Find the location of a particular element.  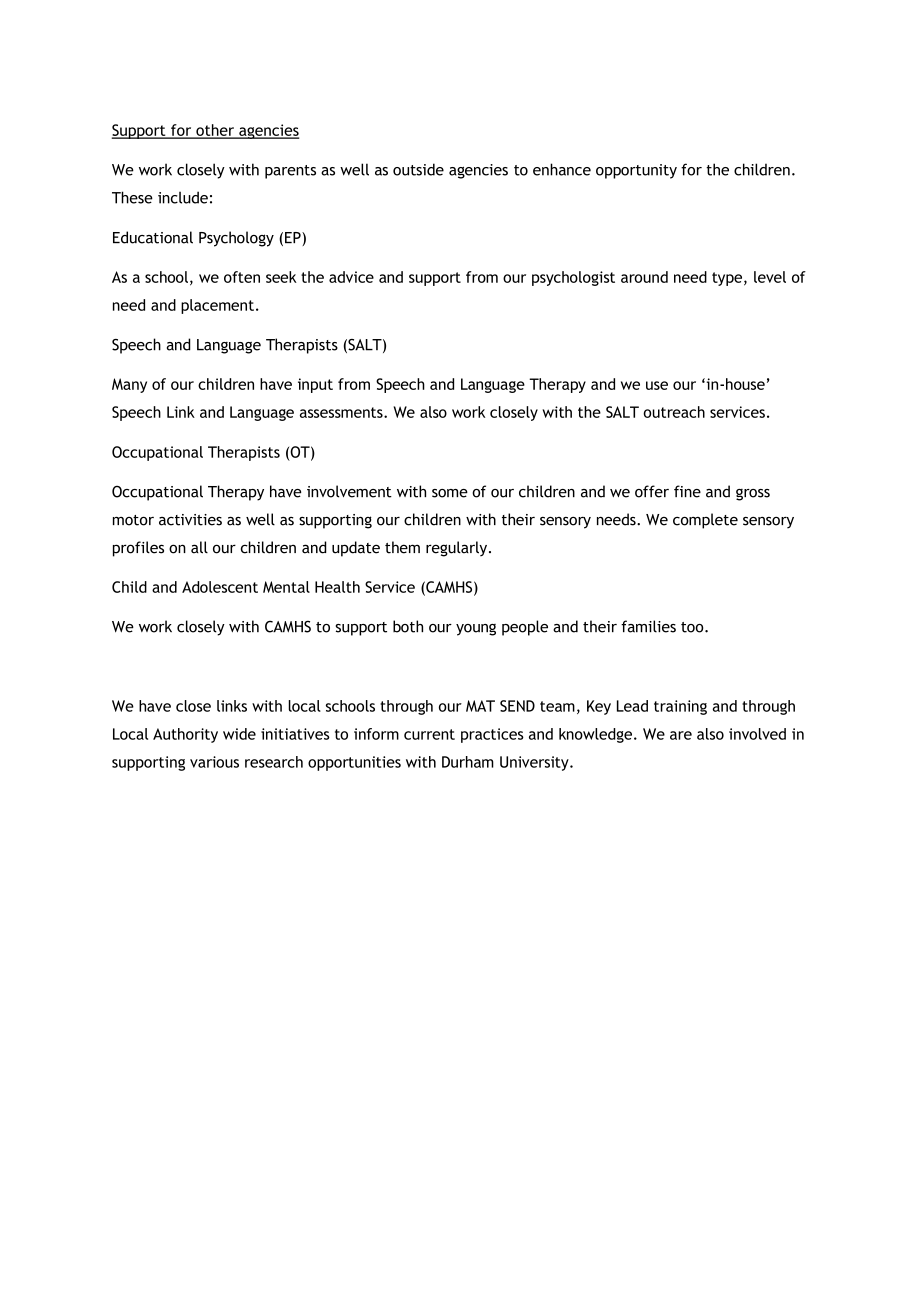

outside is located at coordinates (418, 169).
